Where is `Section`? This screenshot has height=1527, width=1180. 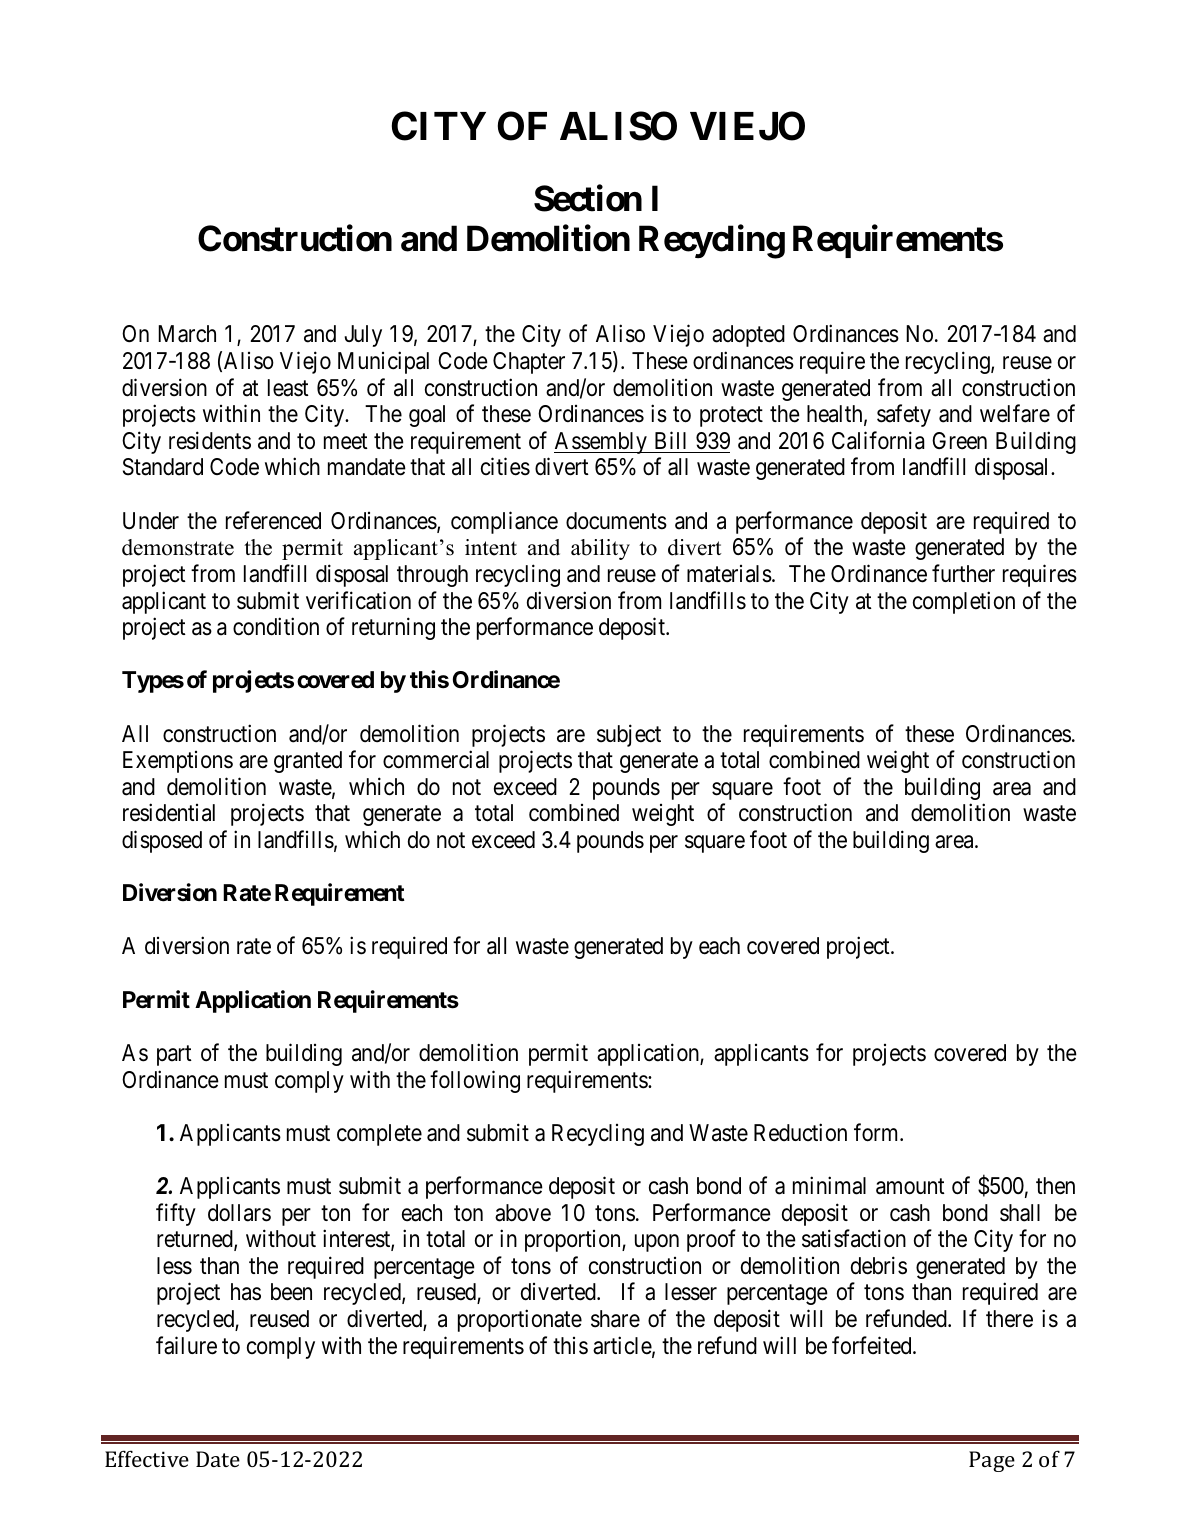 Section is located at coordinates (588, 198).
